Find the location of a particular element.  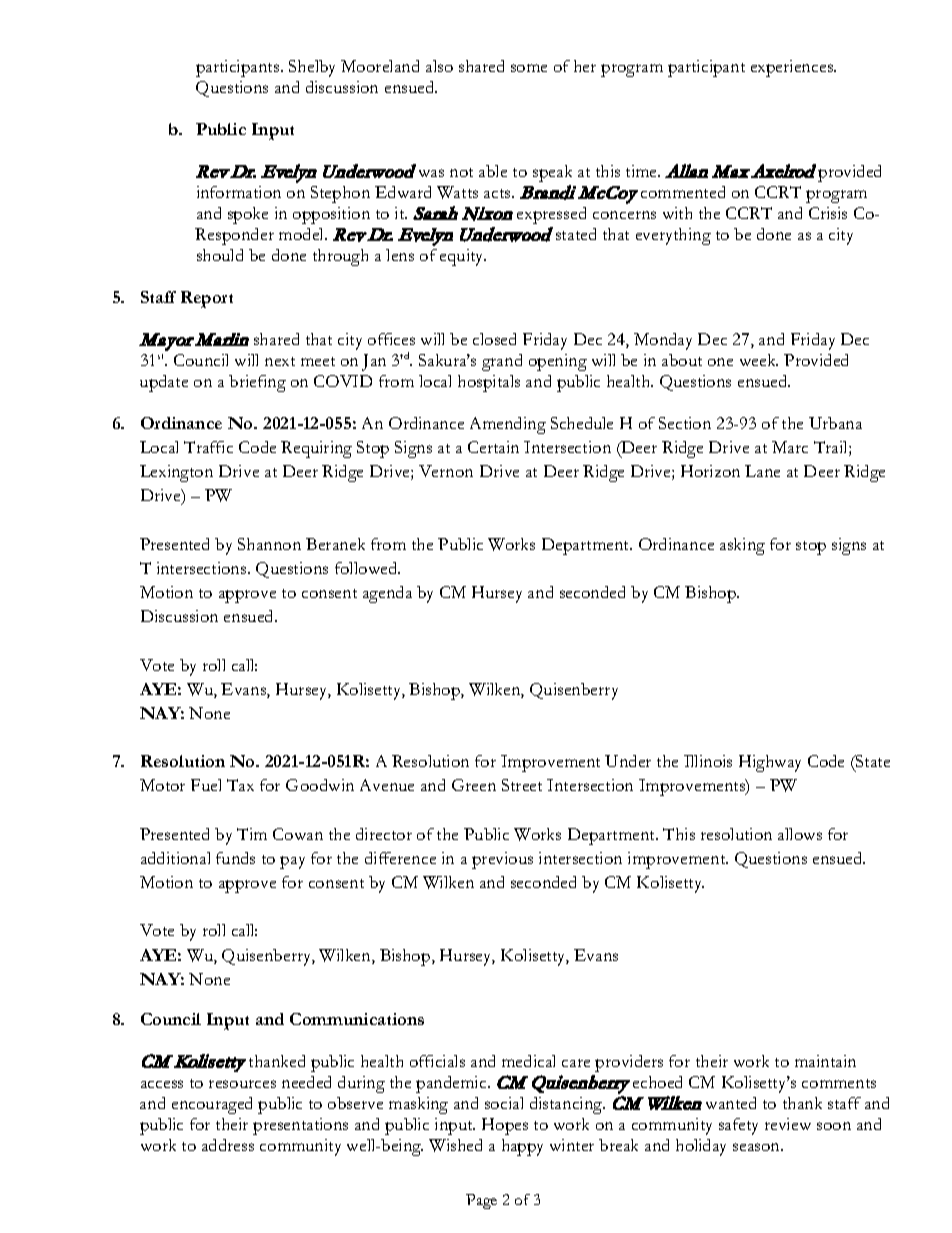

Traffic is located at coordinates (208, 447).
